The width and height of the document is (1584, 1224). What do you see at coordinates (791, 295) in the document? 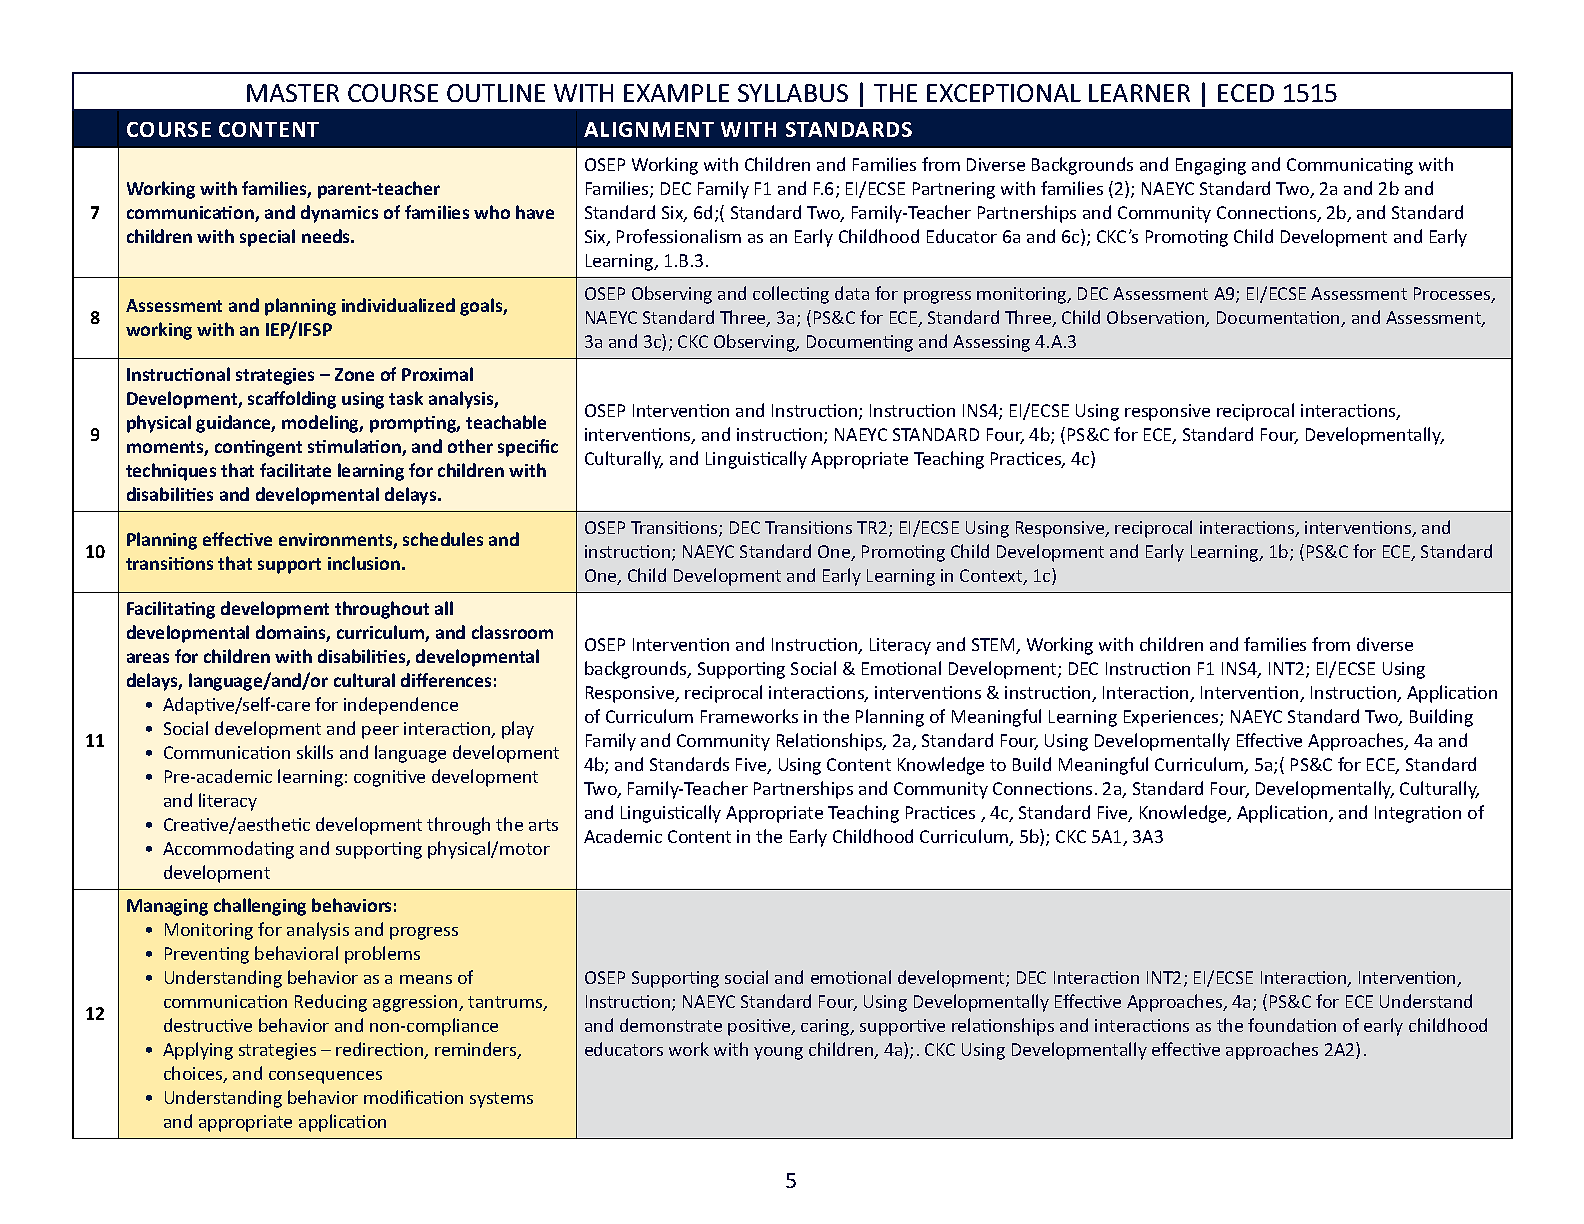
I see `collecting` at bounding box center [791, 295].
